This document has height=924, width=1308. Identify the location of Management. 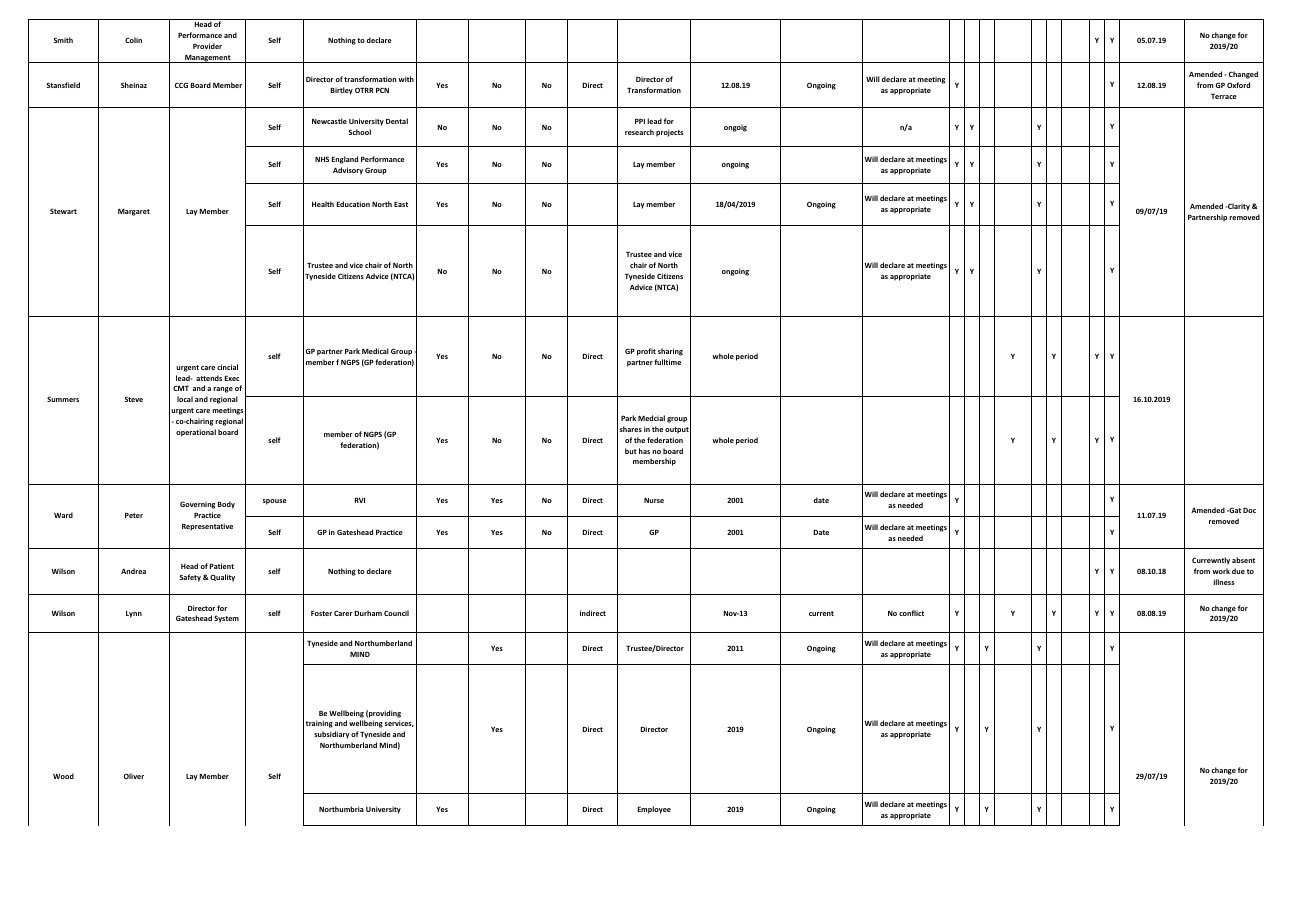
(208, 59).
